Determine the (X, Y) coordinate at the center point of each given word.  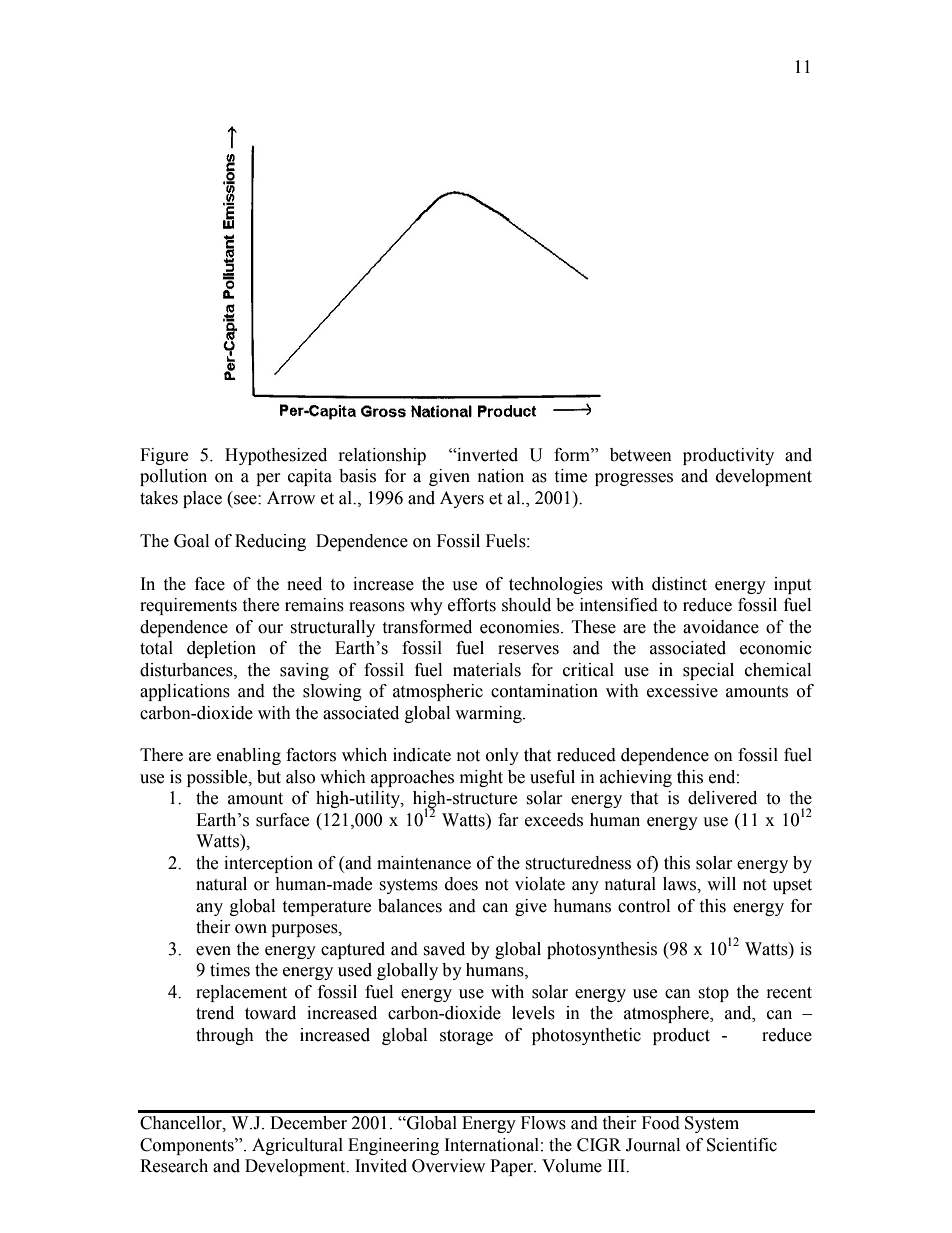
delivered (722, 798)
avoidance (721, 627)
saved (444, 949)
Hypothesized (276, 456)
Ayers (462, 499)
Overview (448, 1166)
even (213, 951)
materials (487, 670)
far (508, 820)
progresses (634, 479)
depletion (221, 649)
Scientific (742, 1145)
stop (713, 994)
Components (188, 1146)
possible (218, 778)
